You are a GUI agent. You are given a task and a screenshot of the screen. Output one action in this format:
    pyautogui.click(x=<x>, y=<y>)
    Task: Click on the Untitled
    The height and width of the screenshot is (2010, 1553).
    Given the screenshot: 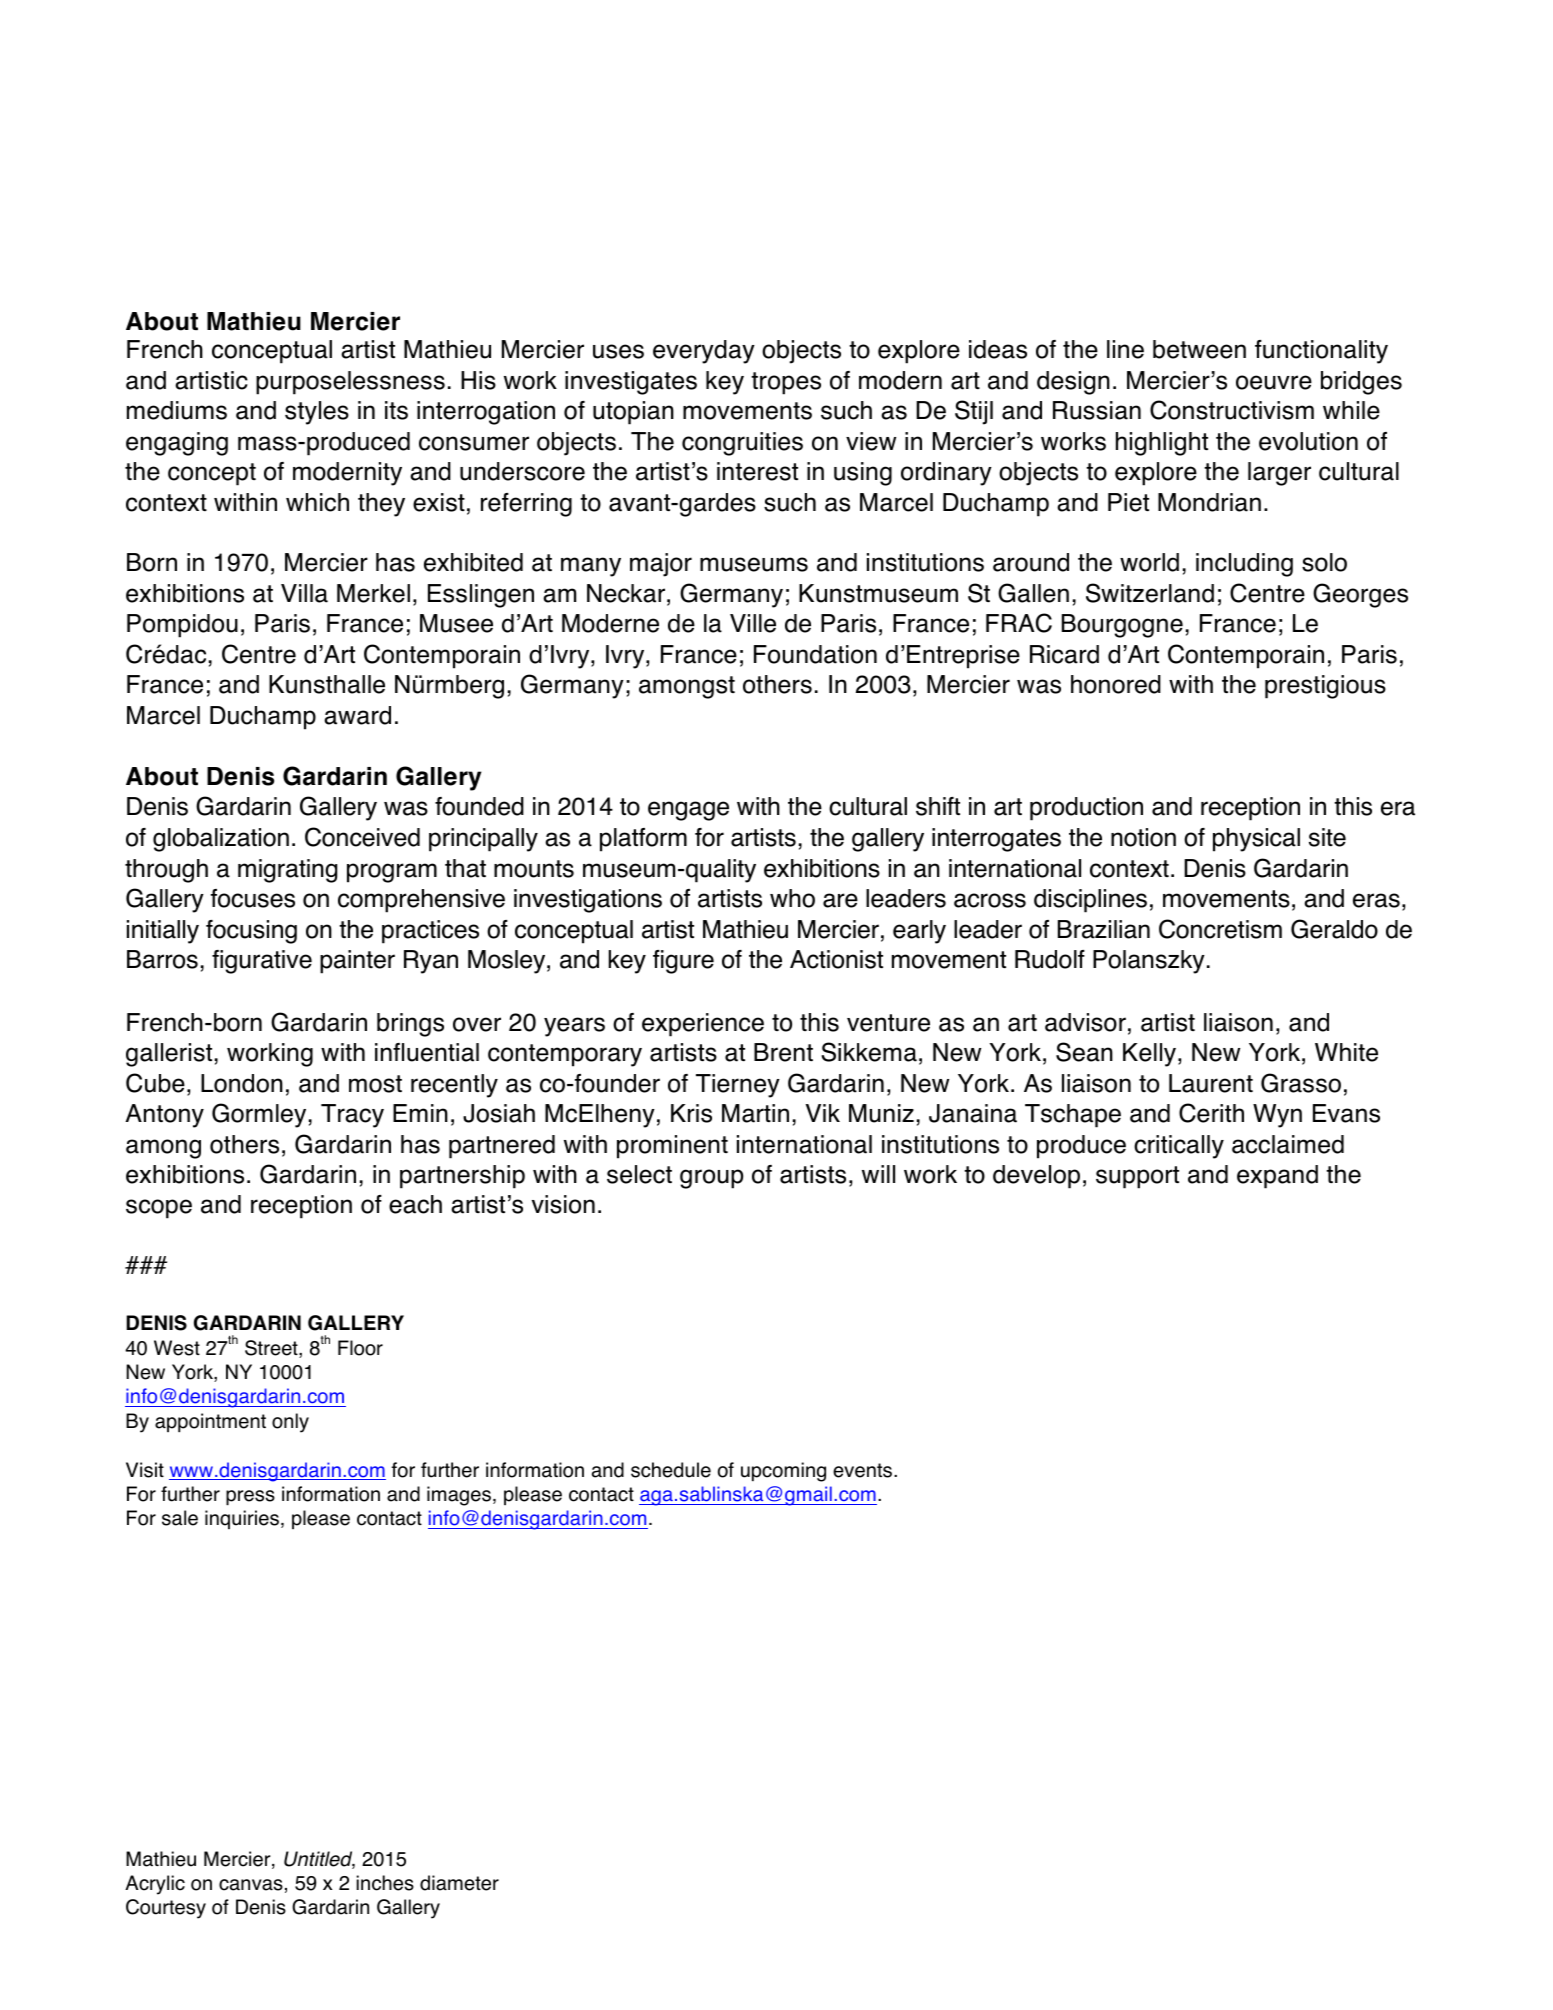 What is the action you would take?
    pyautogui.click(x=319, y=1860)
